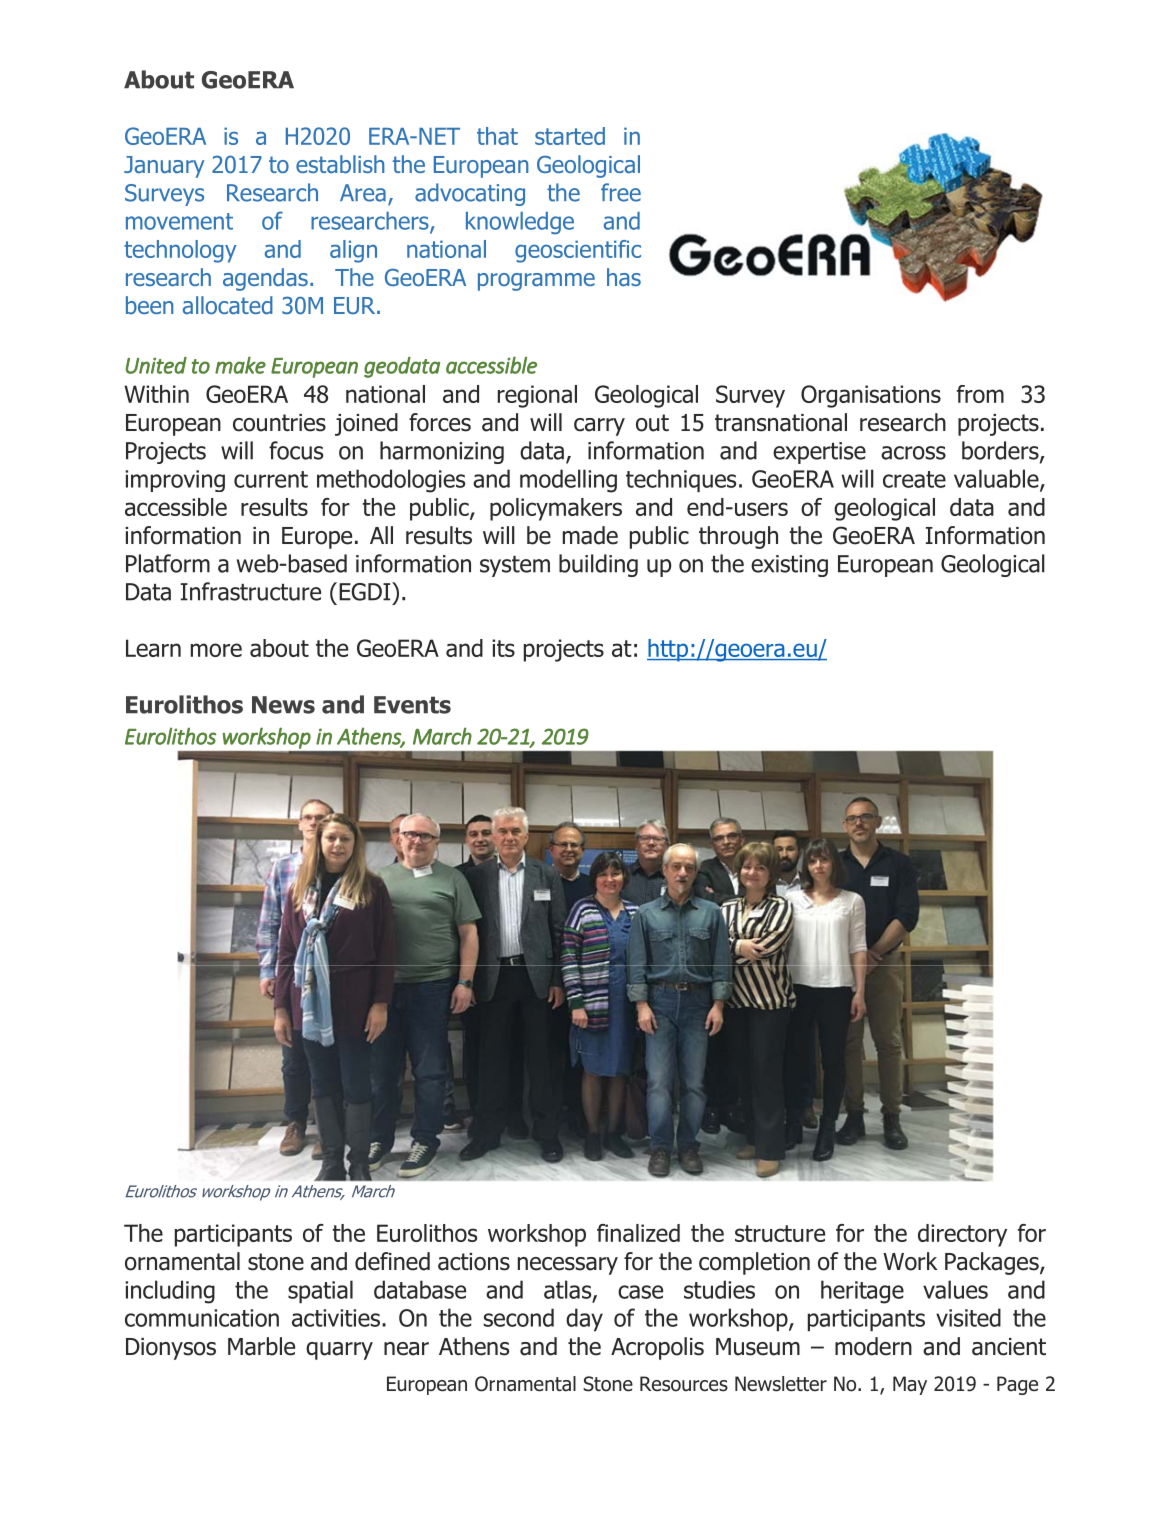 The image size is (1170, 1515). I want to click on Organisations, so click(871, 396).
